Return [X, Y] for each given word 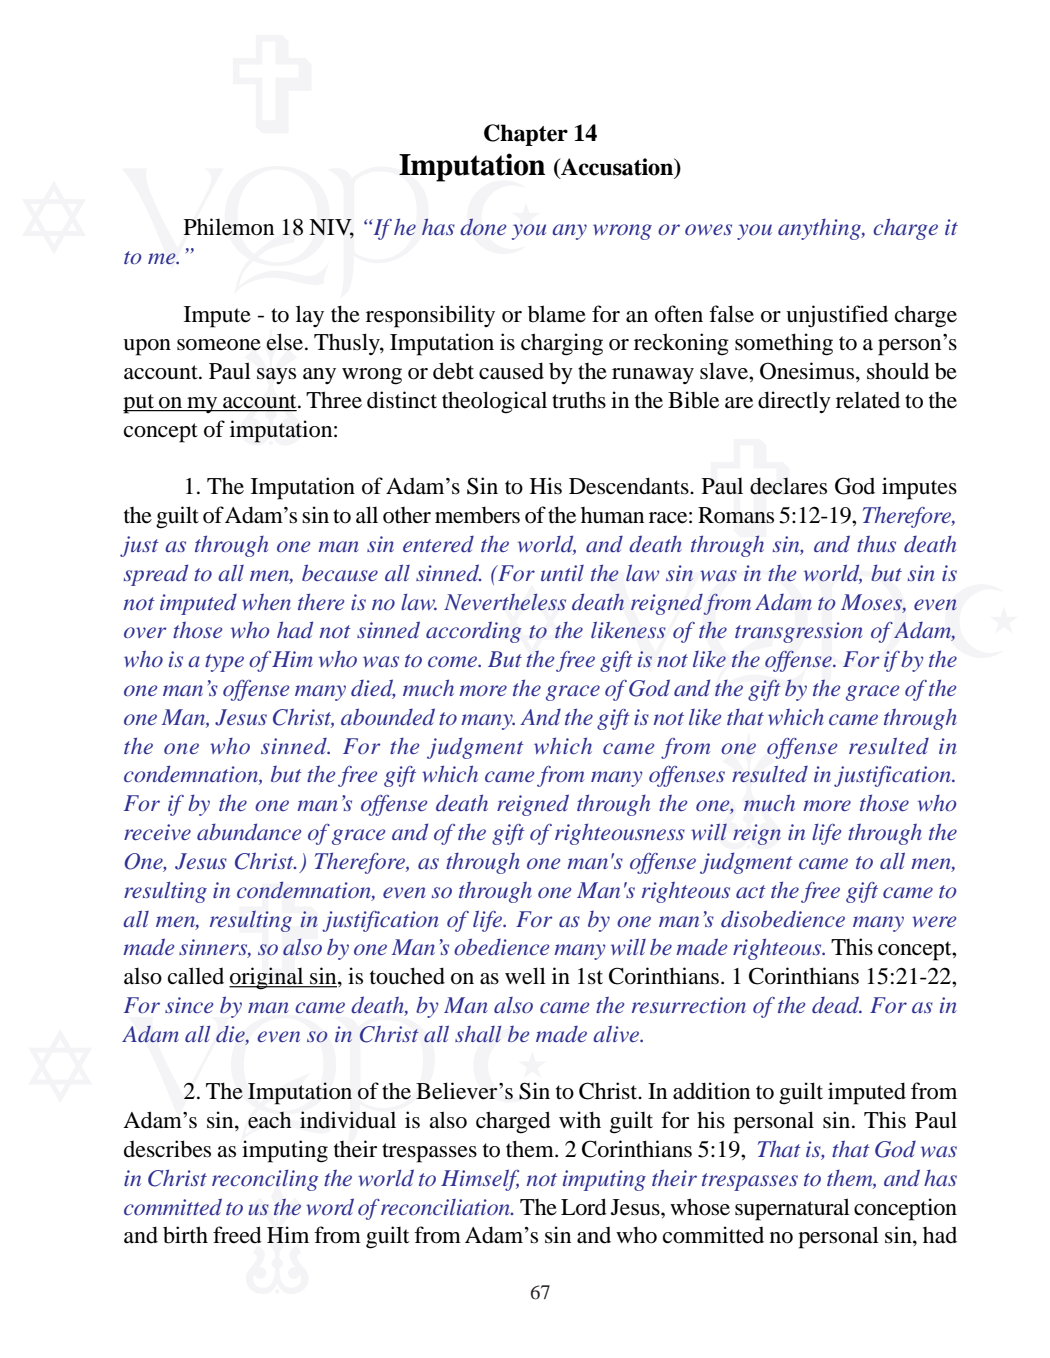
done [483, 227]
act [751, 891]
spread [156, 575]
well [525, 976]
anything [820, 229]
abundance [249, 831]
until [562, 573]
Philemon [229, 227]
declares [788, 486]
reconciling [265, 1180]
